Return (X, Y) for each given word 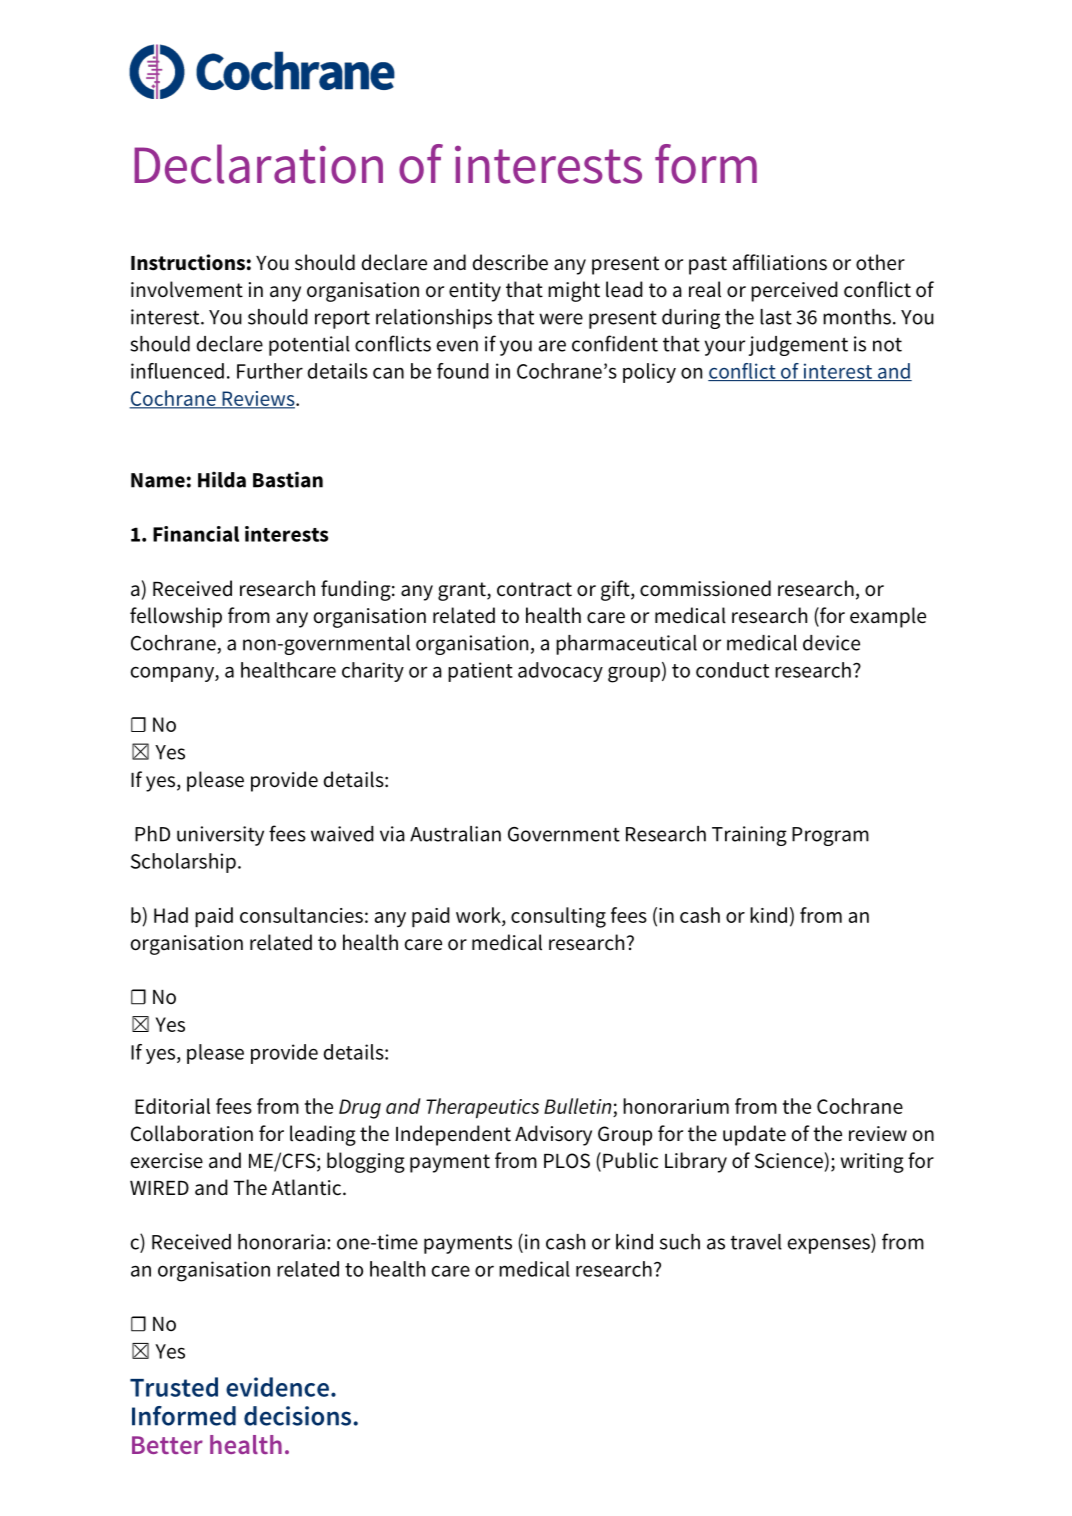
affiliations (779, 262)
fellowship (176, 617)
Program (830, 836)
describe (510, 262)
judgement (798, 346)
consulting (558, 917)
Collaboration (192, 1133)
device (831, 643)
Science (789, 1161)
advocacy (560, 672)
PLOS (567, 1161)
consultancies (301, 915)
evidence (277, 1387)
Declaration (258, 164)
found (463, 371)
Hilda (222, 480)
